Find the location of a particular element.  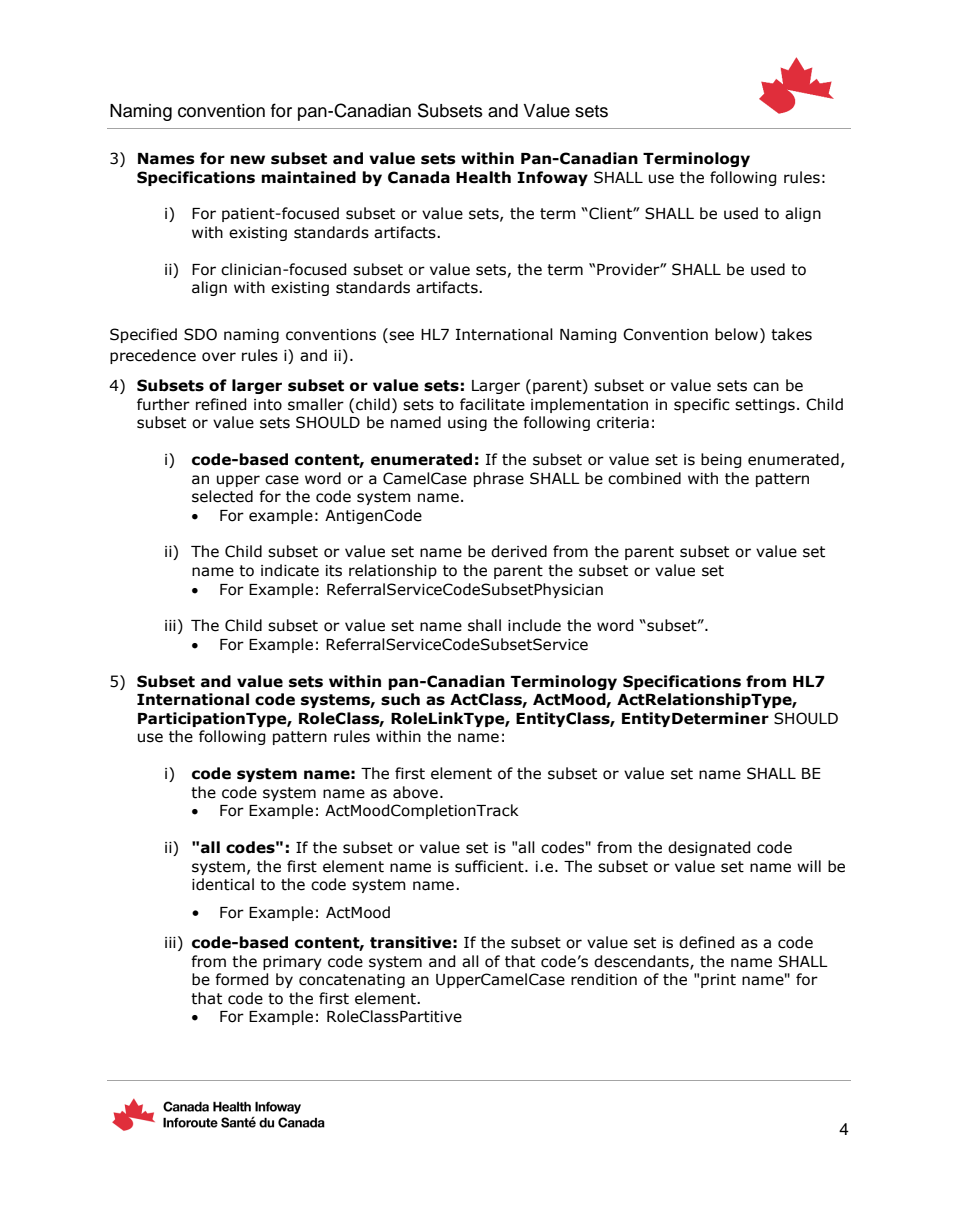

new is located at coordinates (247, 160).
